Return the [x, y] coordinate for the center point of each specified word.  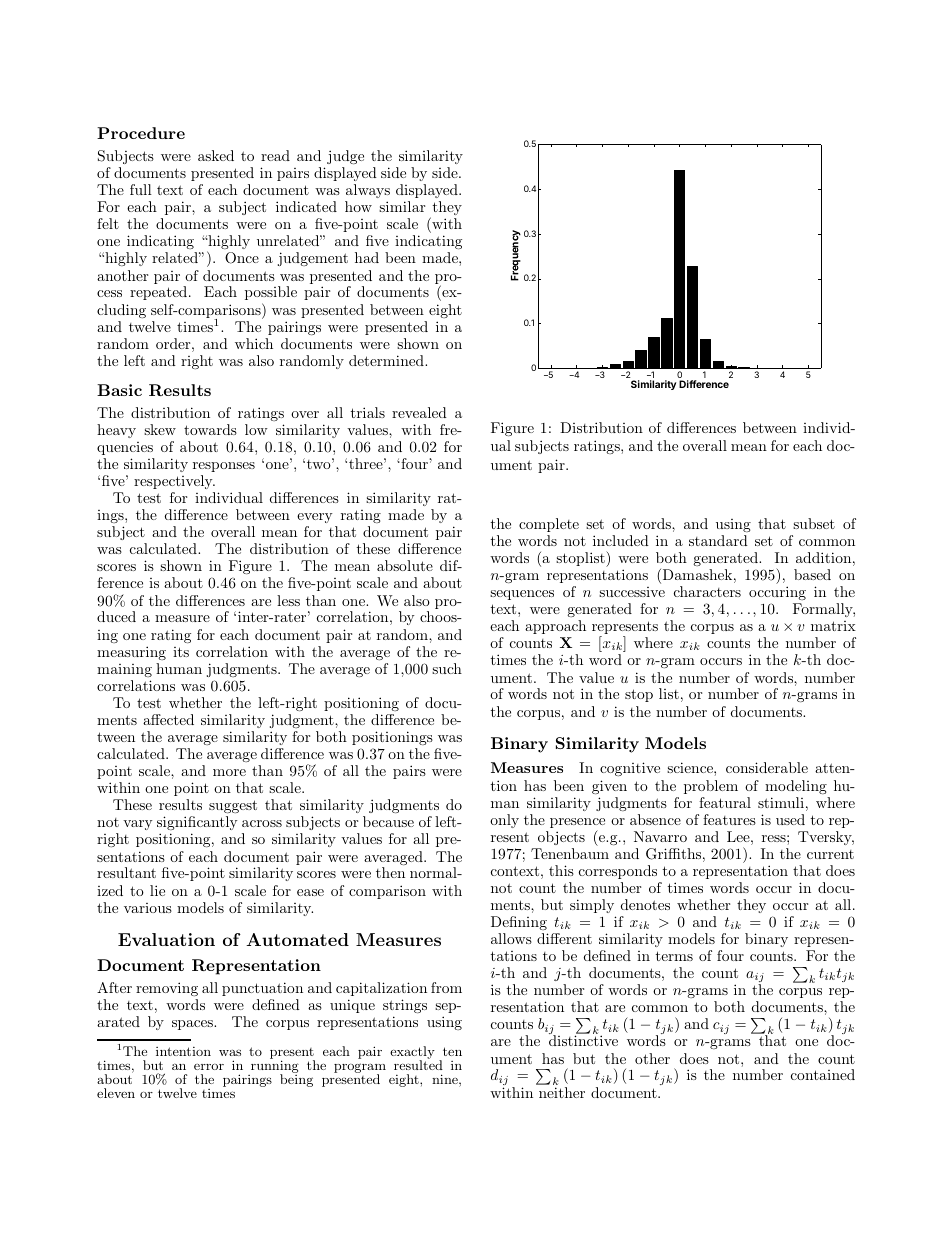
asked [216, 155]
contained [823, 1074]
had [367, 257]
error [209, 1067]
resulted [418, 1064]
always [368, 191]
